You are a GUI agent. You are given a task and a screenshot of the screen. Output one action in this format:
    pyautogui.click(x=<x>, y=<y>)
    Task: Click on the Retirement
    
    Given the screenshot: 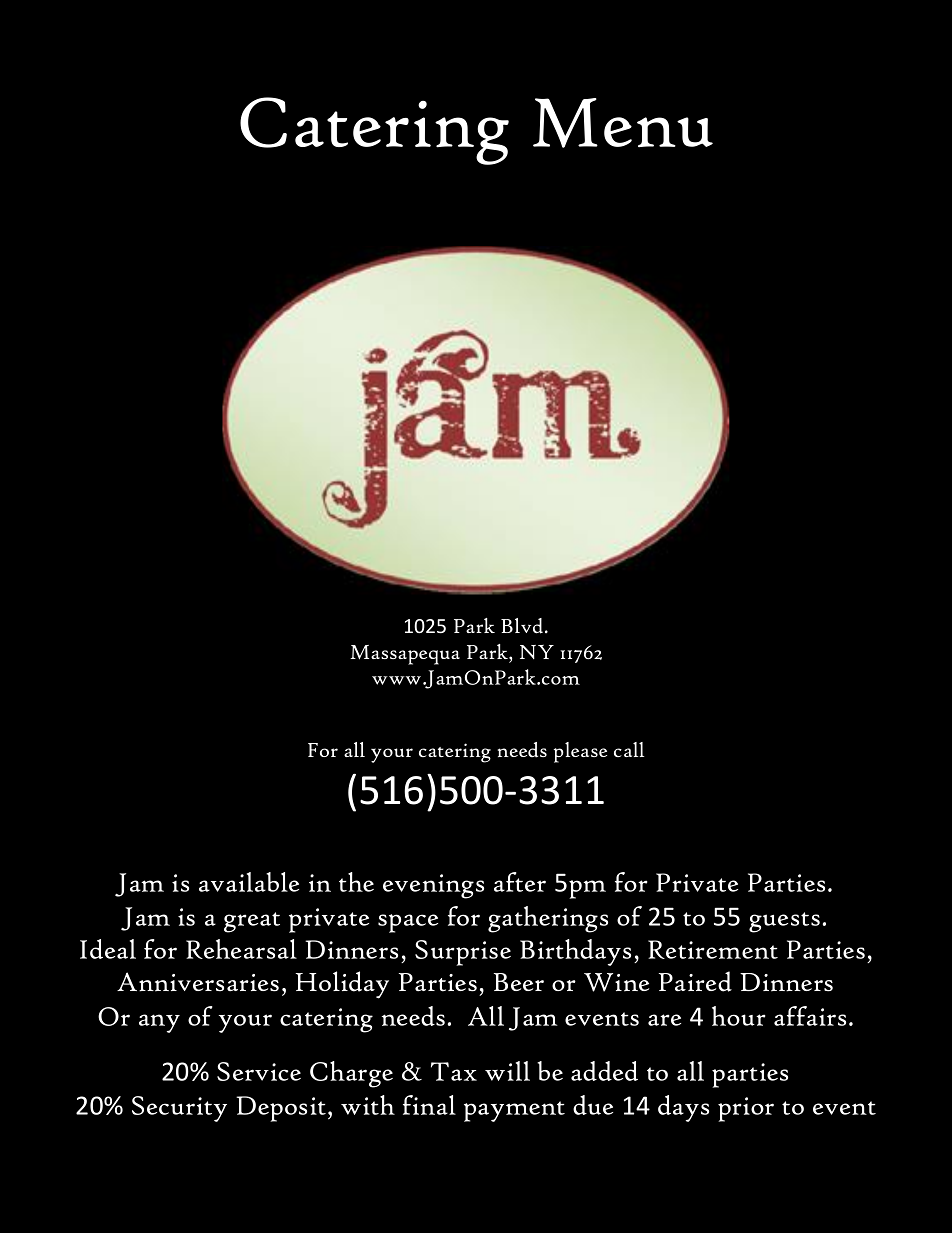 What is the action you would take?
    pyautogui.click(x=713, y=949)
